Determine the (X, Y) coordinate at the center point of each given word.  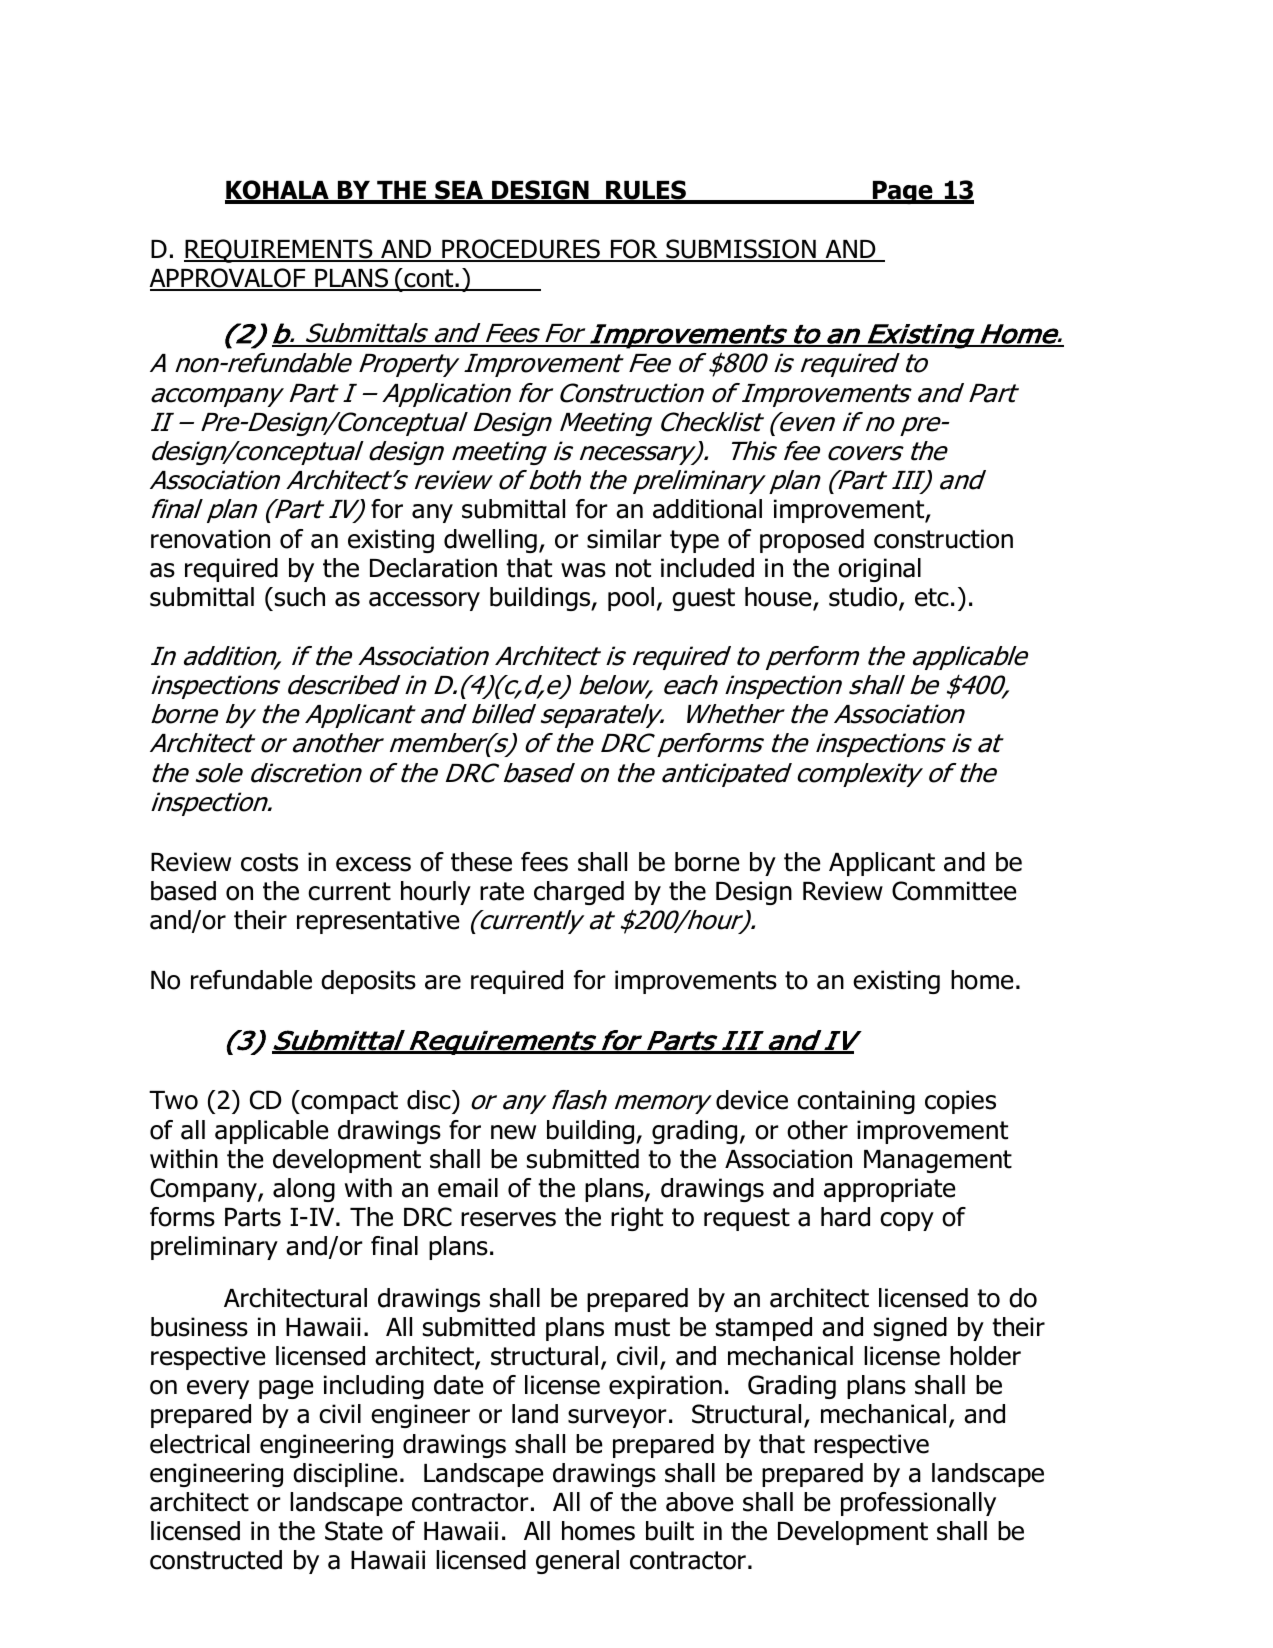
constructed (216, 1560)
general (577, 1562)
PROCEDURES (521, 250)
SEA (459, 191)
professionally (918, 1504)
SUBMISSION (741, 250)
